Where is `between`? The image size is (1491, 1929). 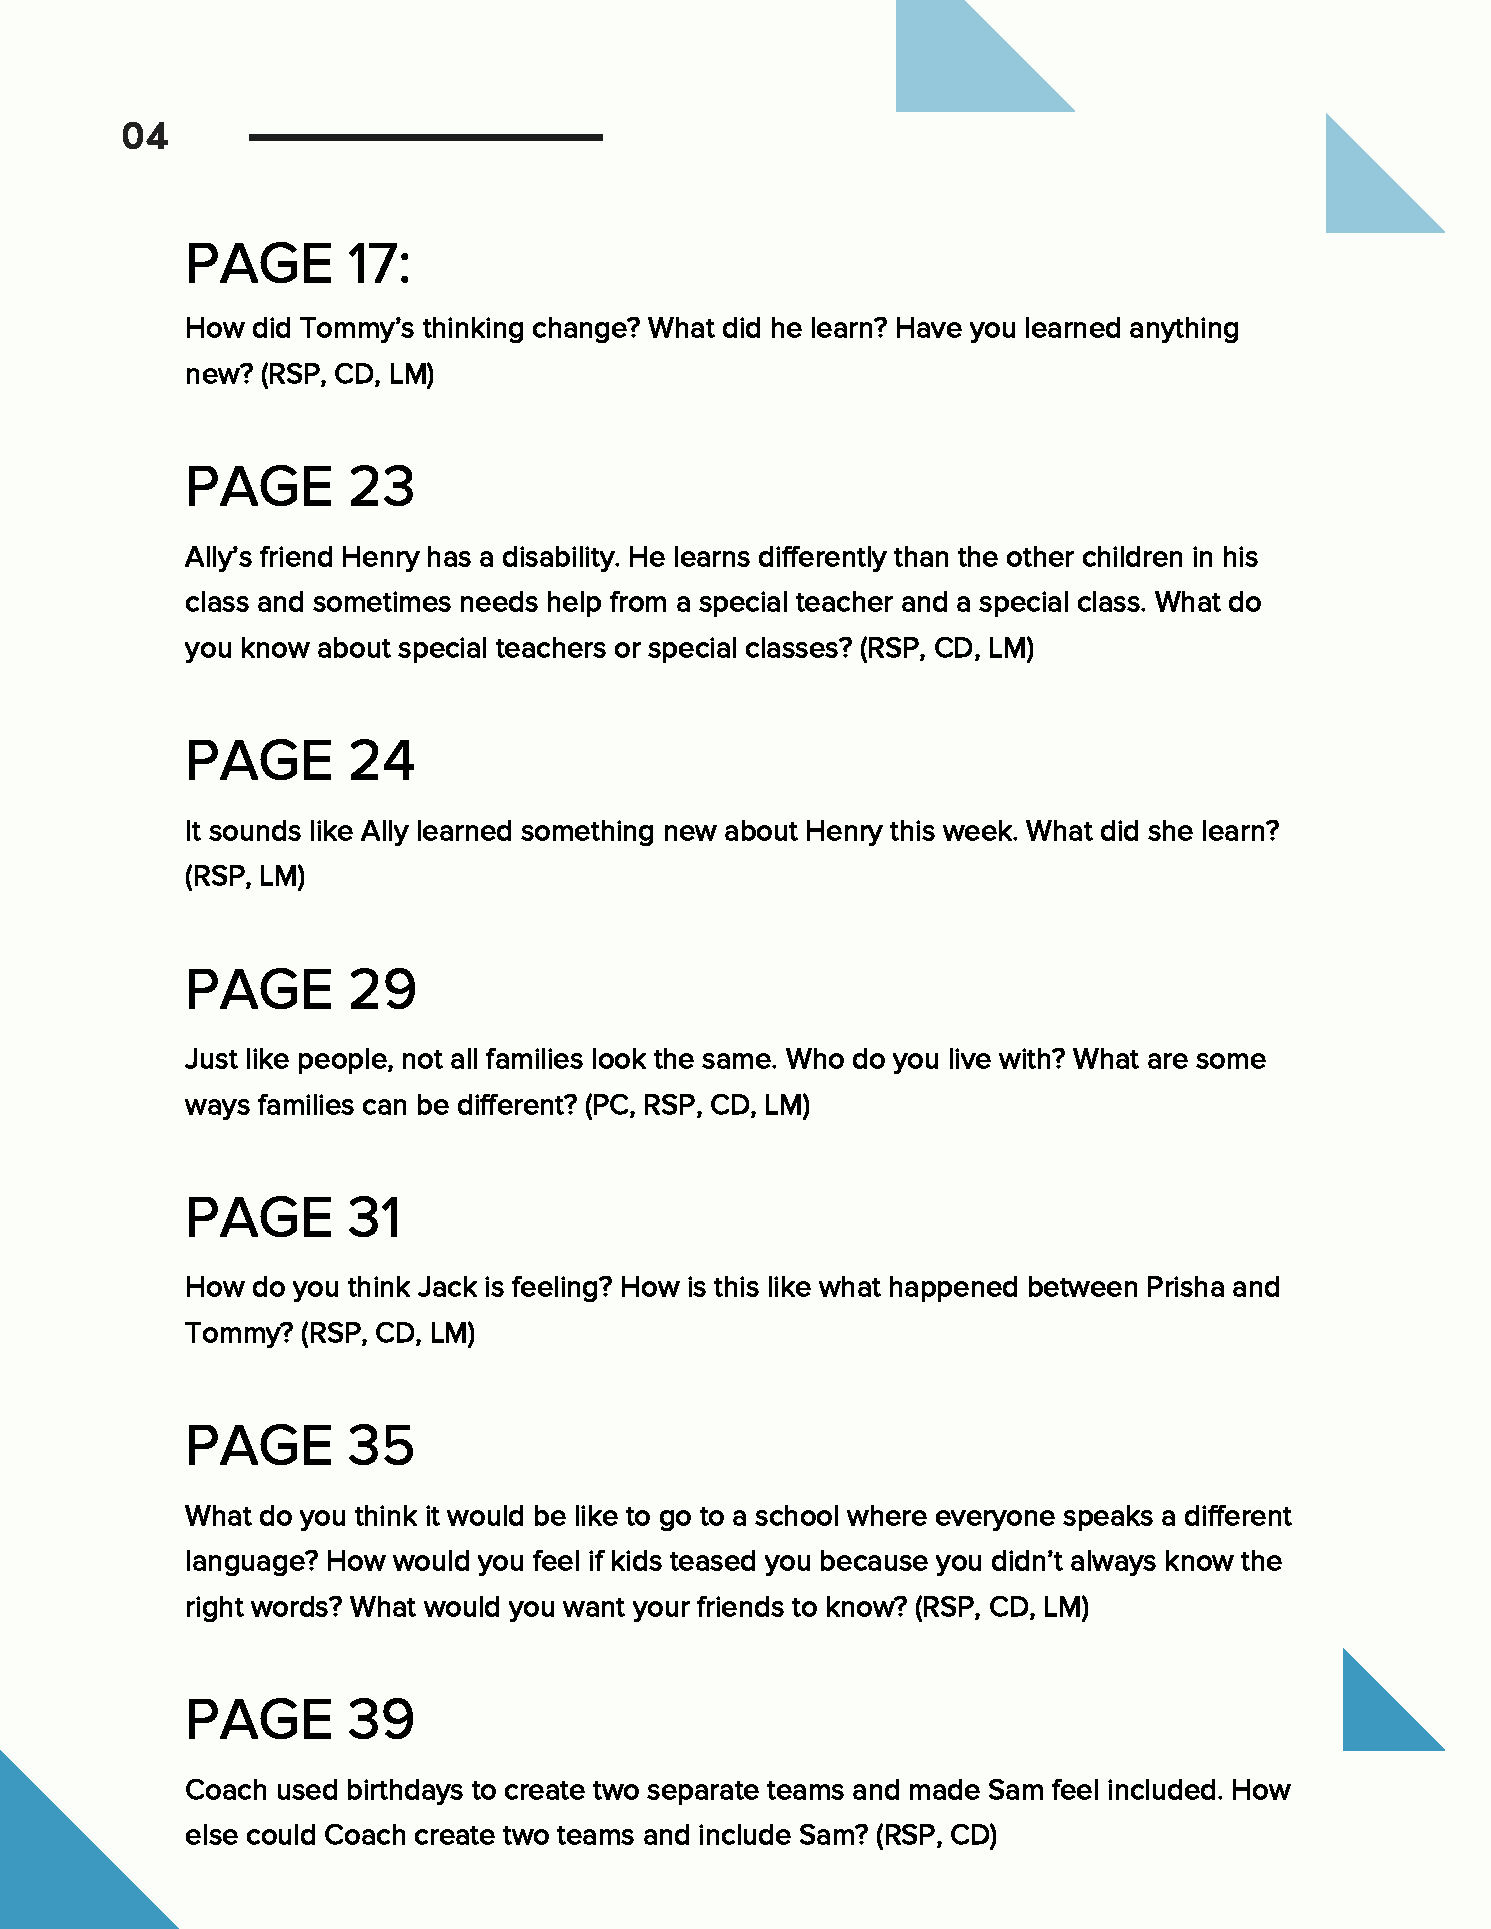
between is located at coordinates (1083, 1286).
